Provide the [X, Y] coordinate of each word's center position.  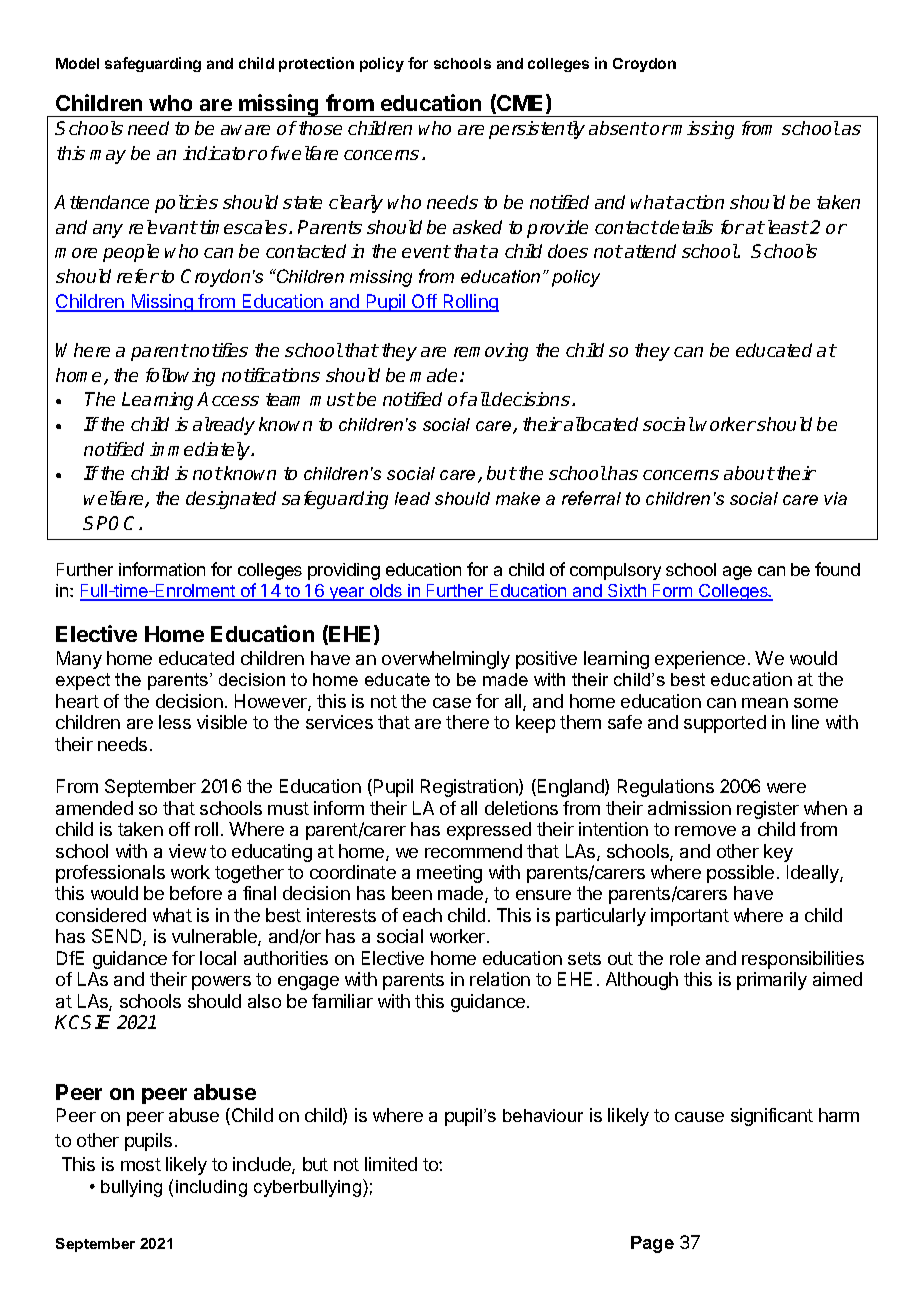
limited [391, 1164]
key [778, 853]
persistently [537, 130]
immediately [201, 451]
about [749, 473]
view [187, 851]
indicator [220, 153]
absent [619, 128]
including [211, 1188]
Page [652, 1244]
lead [412, 498]
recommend [473, 851]
